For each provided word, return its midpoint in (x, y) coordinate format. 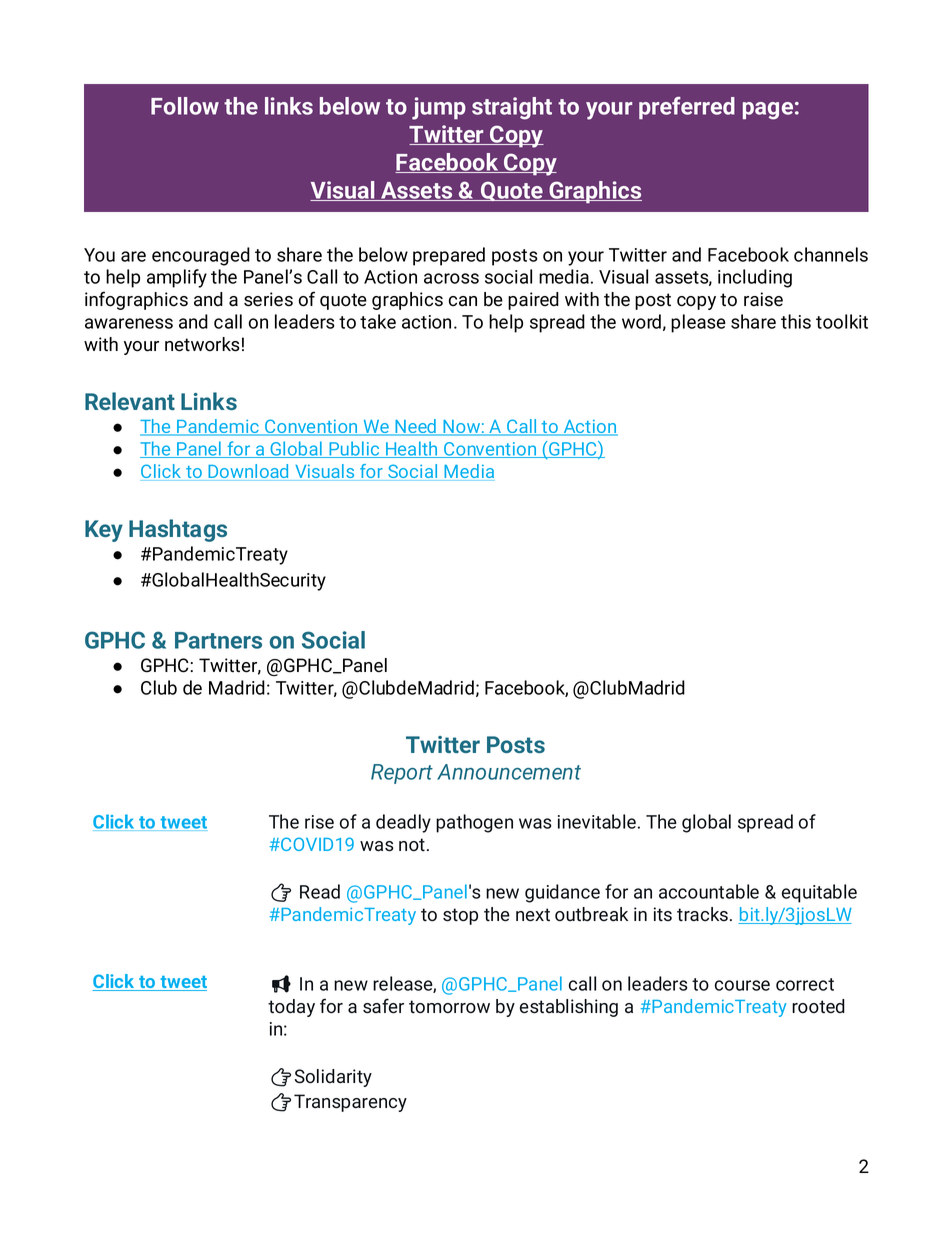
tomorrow (449, 1007)
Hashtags (178, 530)
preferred (687, 108)
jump (439, 108)
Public (354, 449)
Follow (185, 106)
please (698, 323)
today (291, 1008)
